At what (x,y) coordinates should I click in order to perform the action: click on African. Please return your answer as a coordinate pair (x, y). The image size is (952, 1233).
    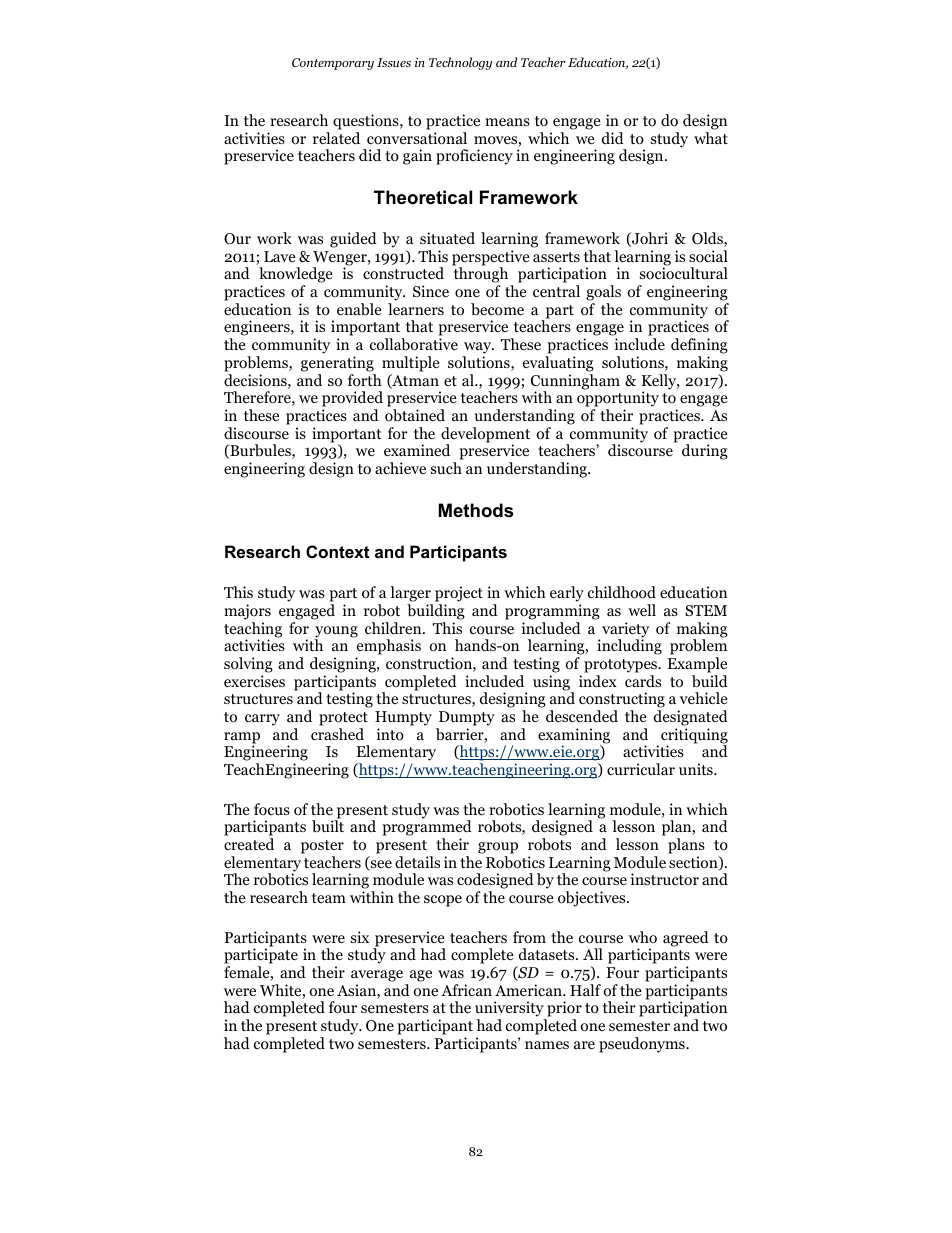
    Looking at the image, I should click on (466, 990).
